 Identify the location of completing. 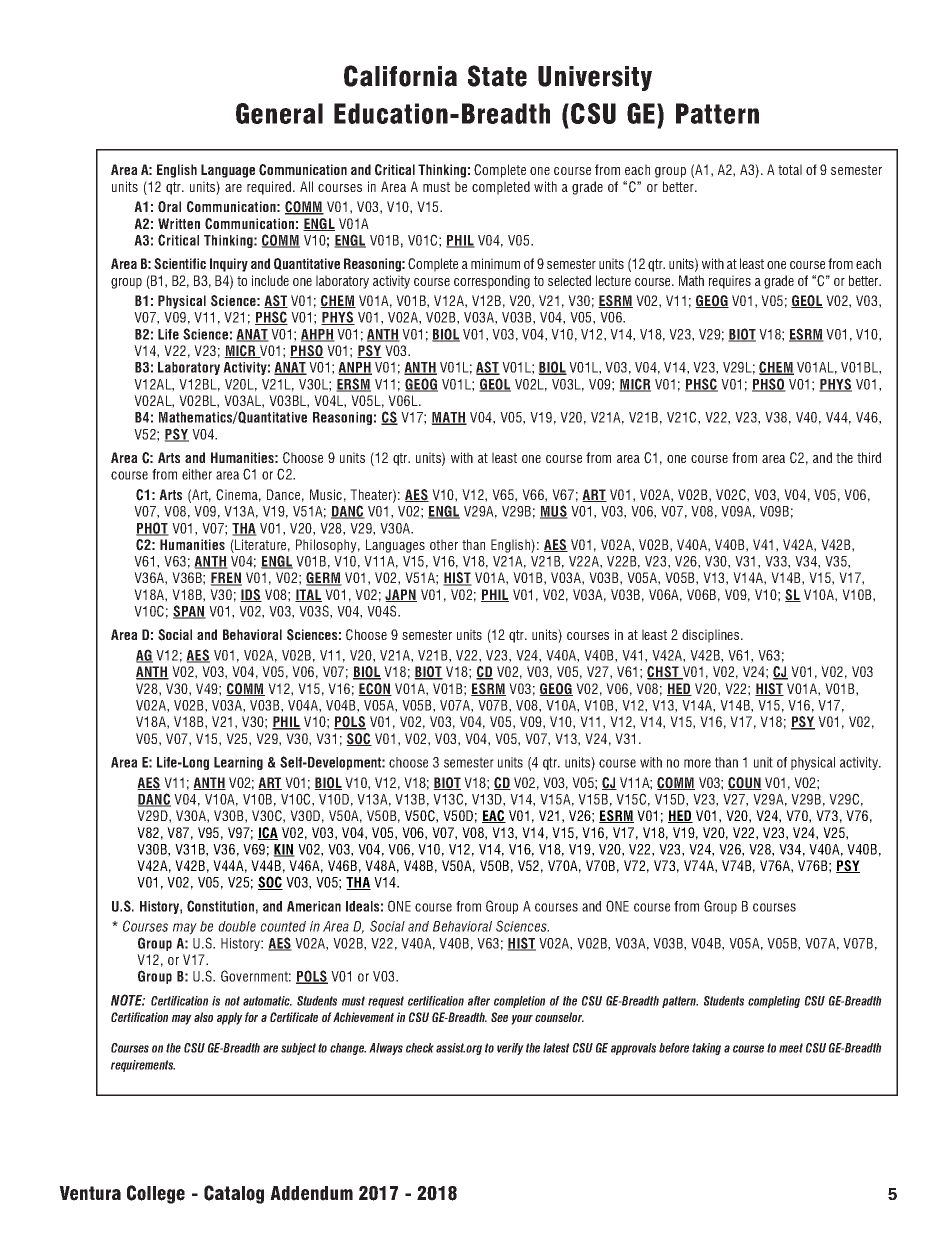
(774, 1002).
